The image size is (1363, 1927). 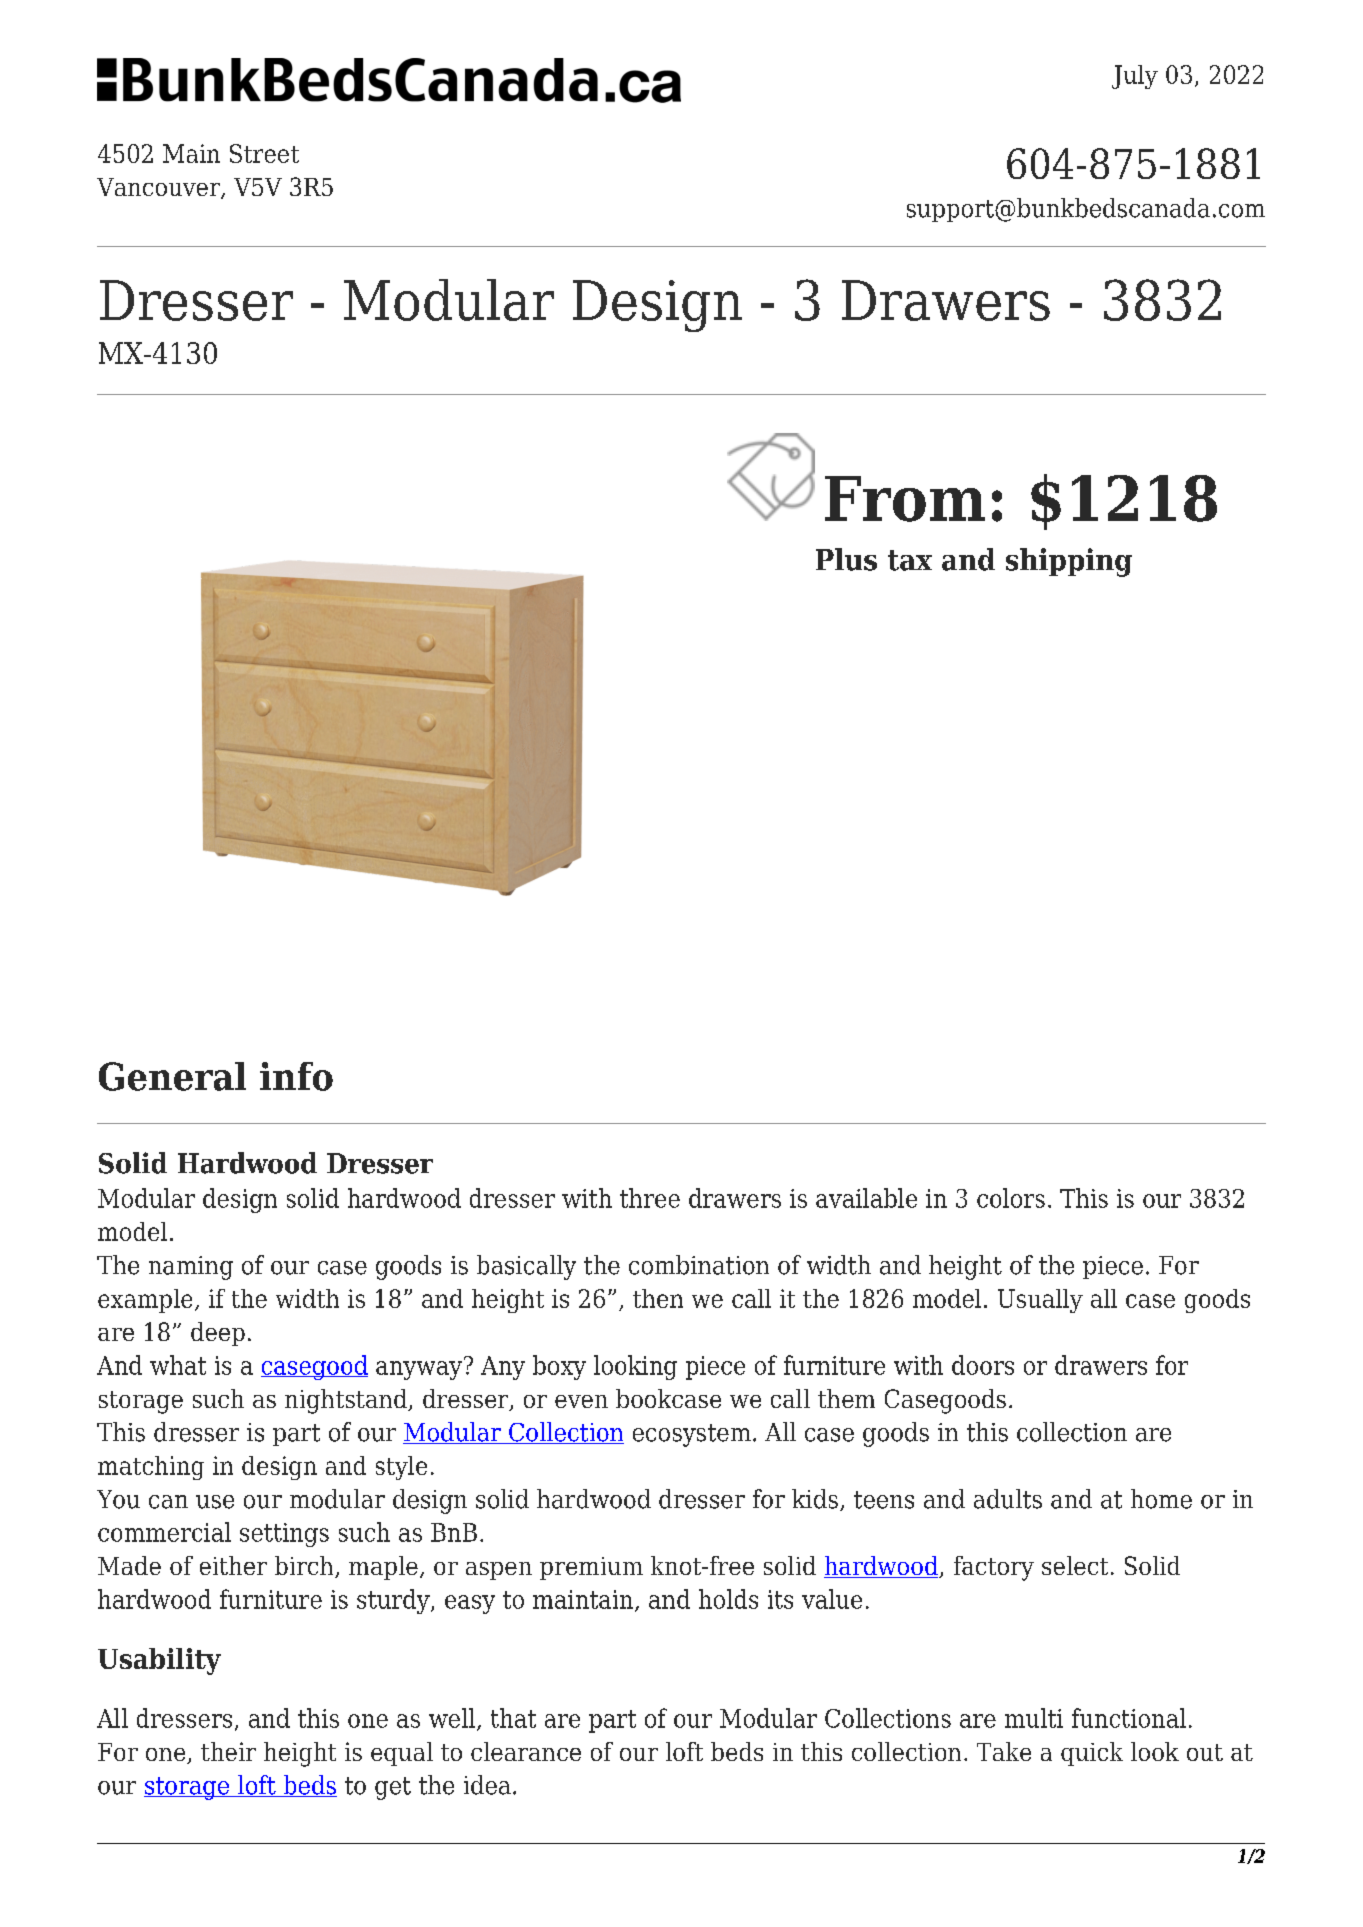 What do you see at coordinates (1135, 77) in the screenshot?
I see `July` at bounding box center [1135, 77].
